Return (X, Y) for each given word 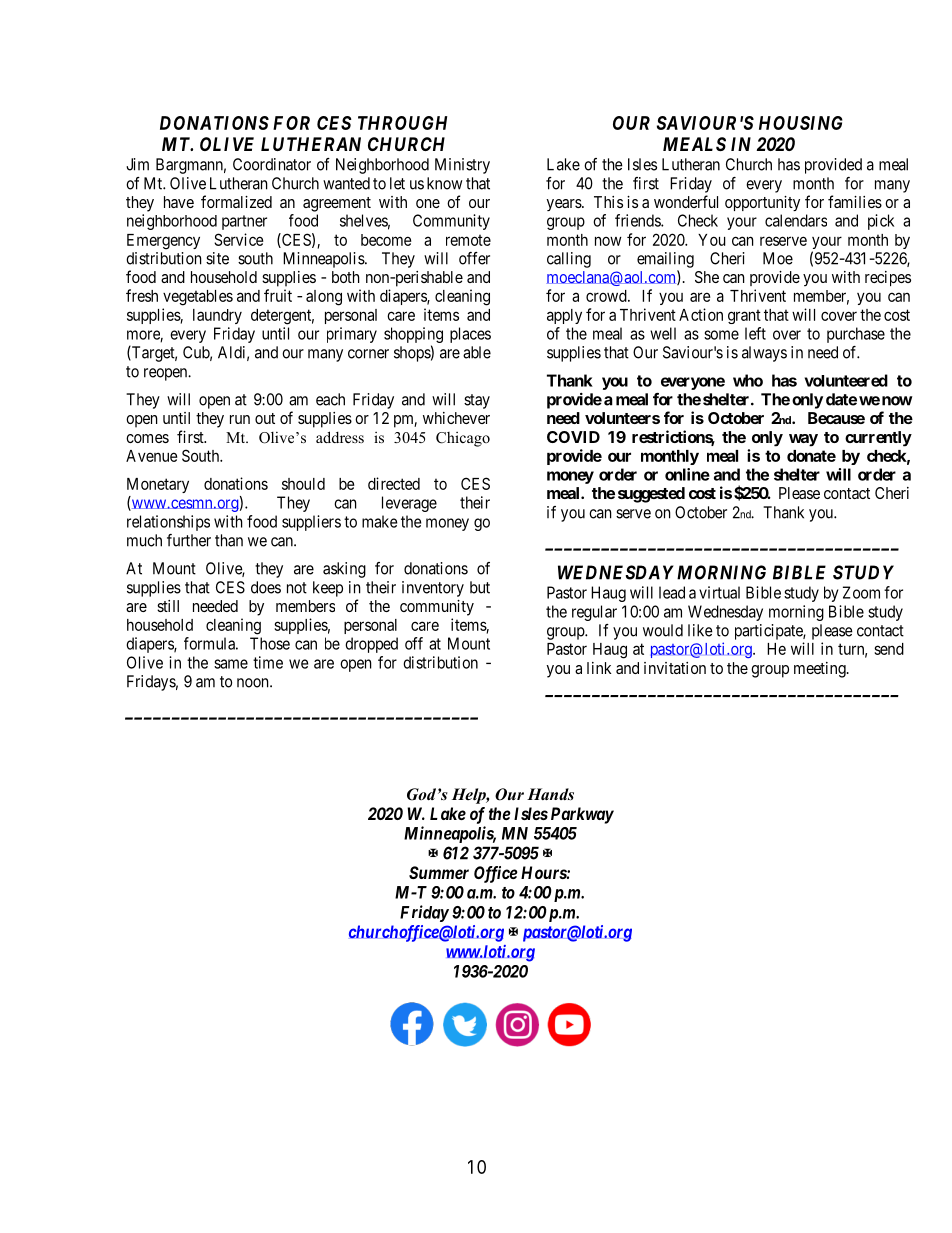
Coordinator (272, 164)
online (687, 474)
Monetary (158, 485)
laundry (217, 316)
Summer (439, 872)
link (599, 668)
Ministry (462, 166)
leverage (409, 504)
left (755, 333)
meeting (821, 670)
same (231, 664)
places (470, 335)
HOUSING (801, 123)
